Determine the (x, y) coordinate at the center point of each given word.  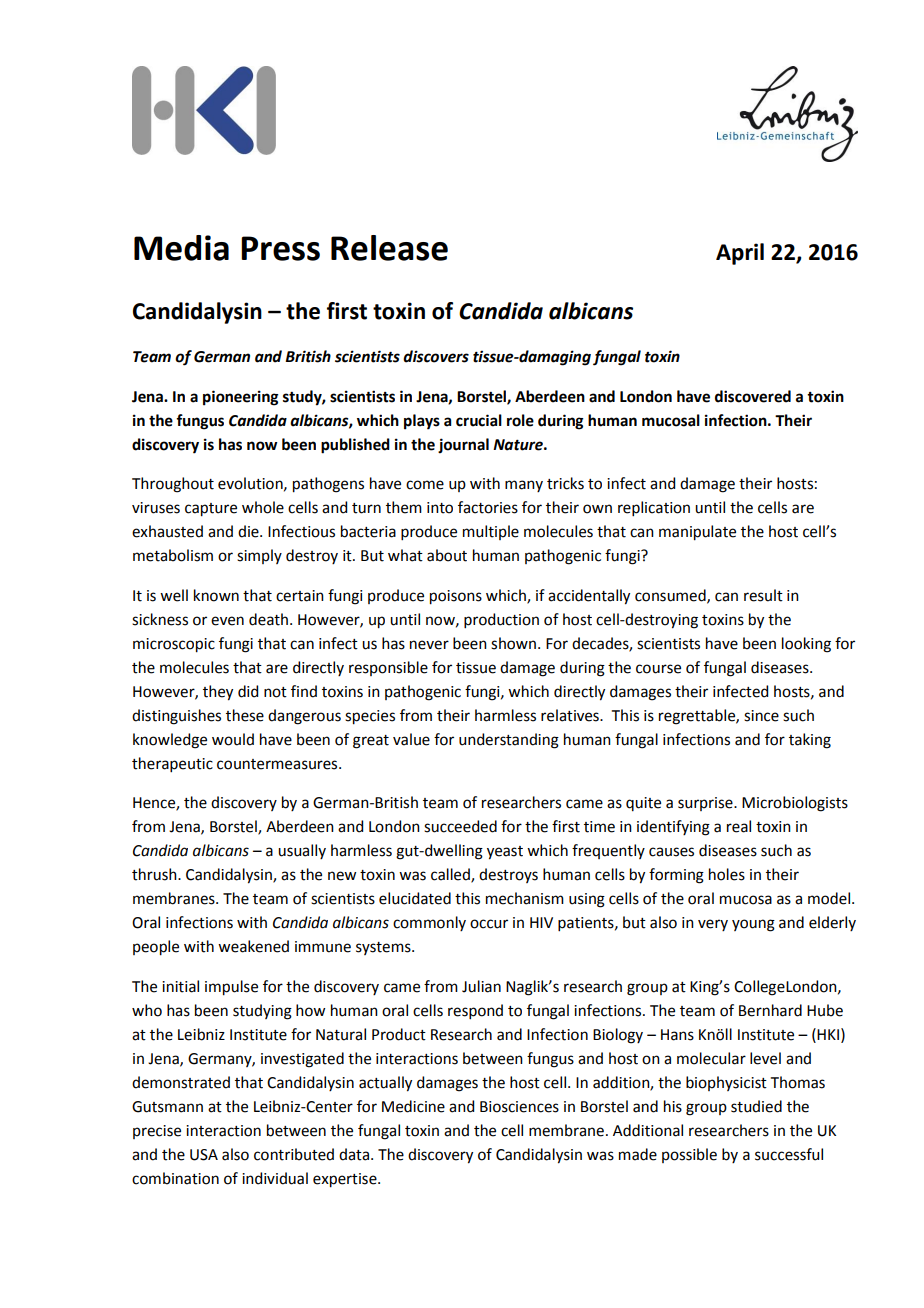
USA (204, 1155)
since (761, 716)
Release (389, 248)
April (740, 254)
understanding (509, 741)
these (245, 715)
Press (280, 248)
